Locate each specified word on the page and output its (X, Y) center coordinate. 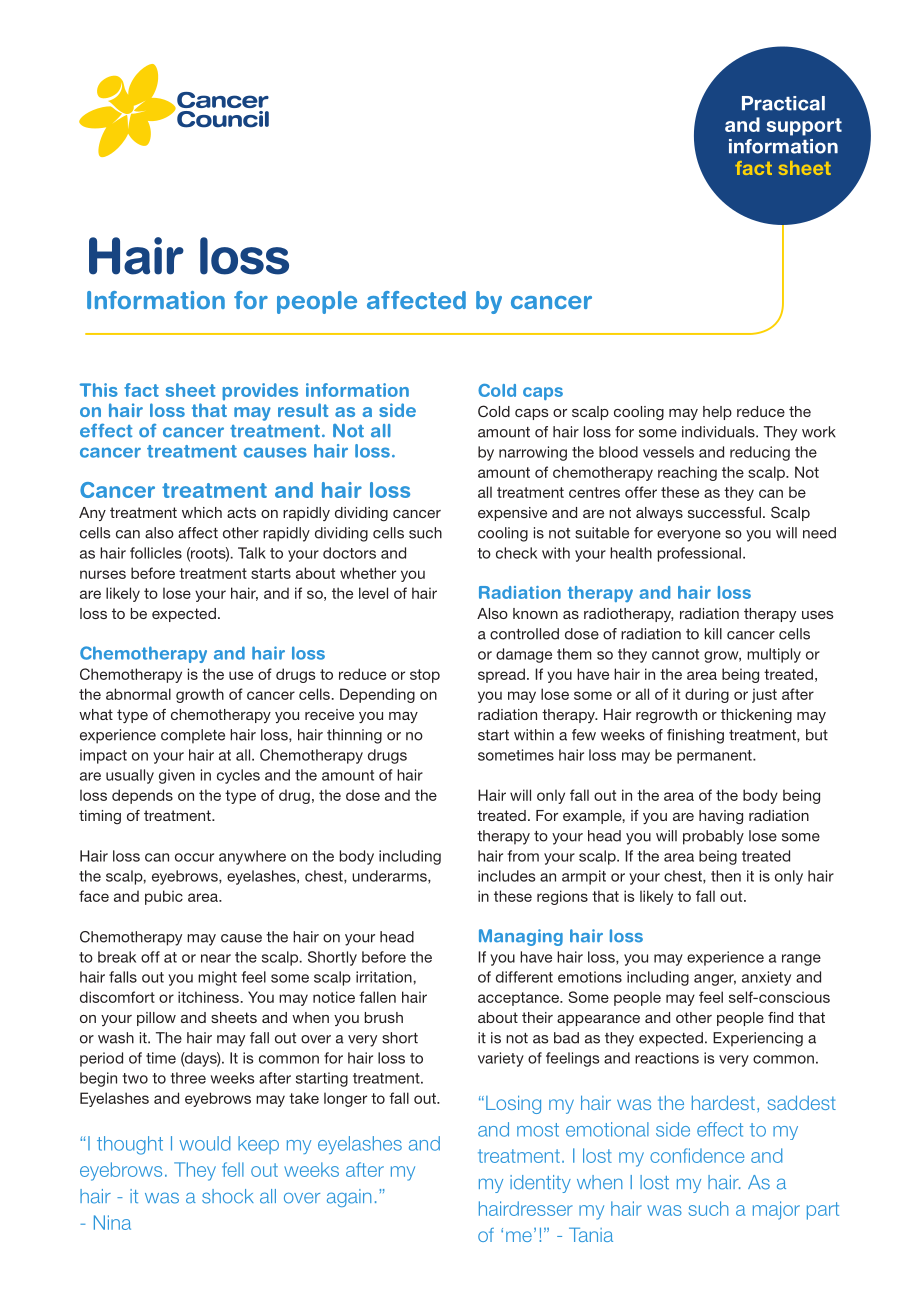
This (99, 390)
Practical (783, 103)
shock (228, 1196)
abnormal (138, 694)
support (804, 127)
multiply (774, 655)
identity (540, 1184)
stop (425, 676)
